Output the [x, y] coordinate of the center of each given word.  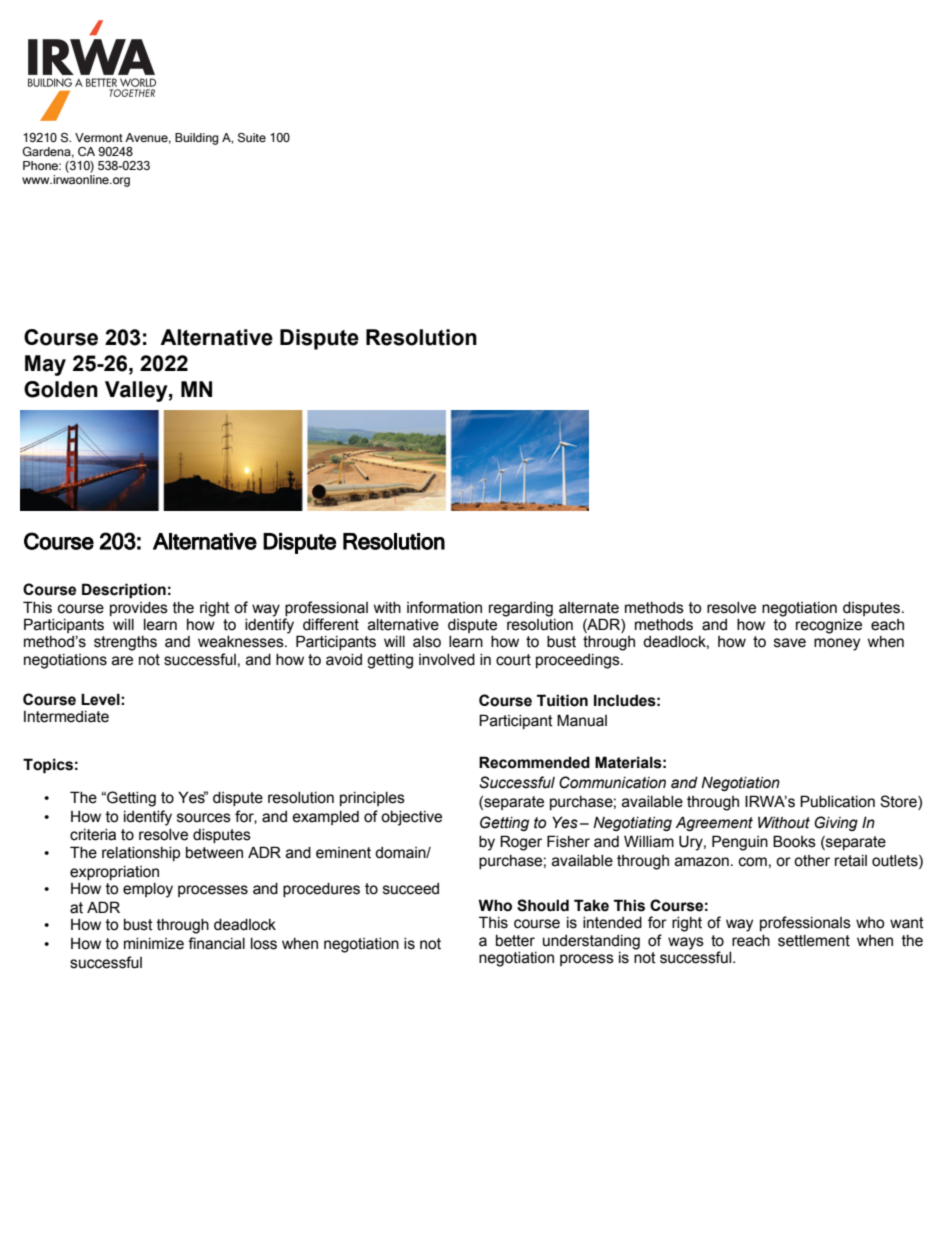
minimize [154, 944]
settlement [814, 941]
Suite [252, 137]
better [515, 941]
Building [196, 139]
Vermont [99, 137]
